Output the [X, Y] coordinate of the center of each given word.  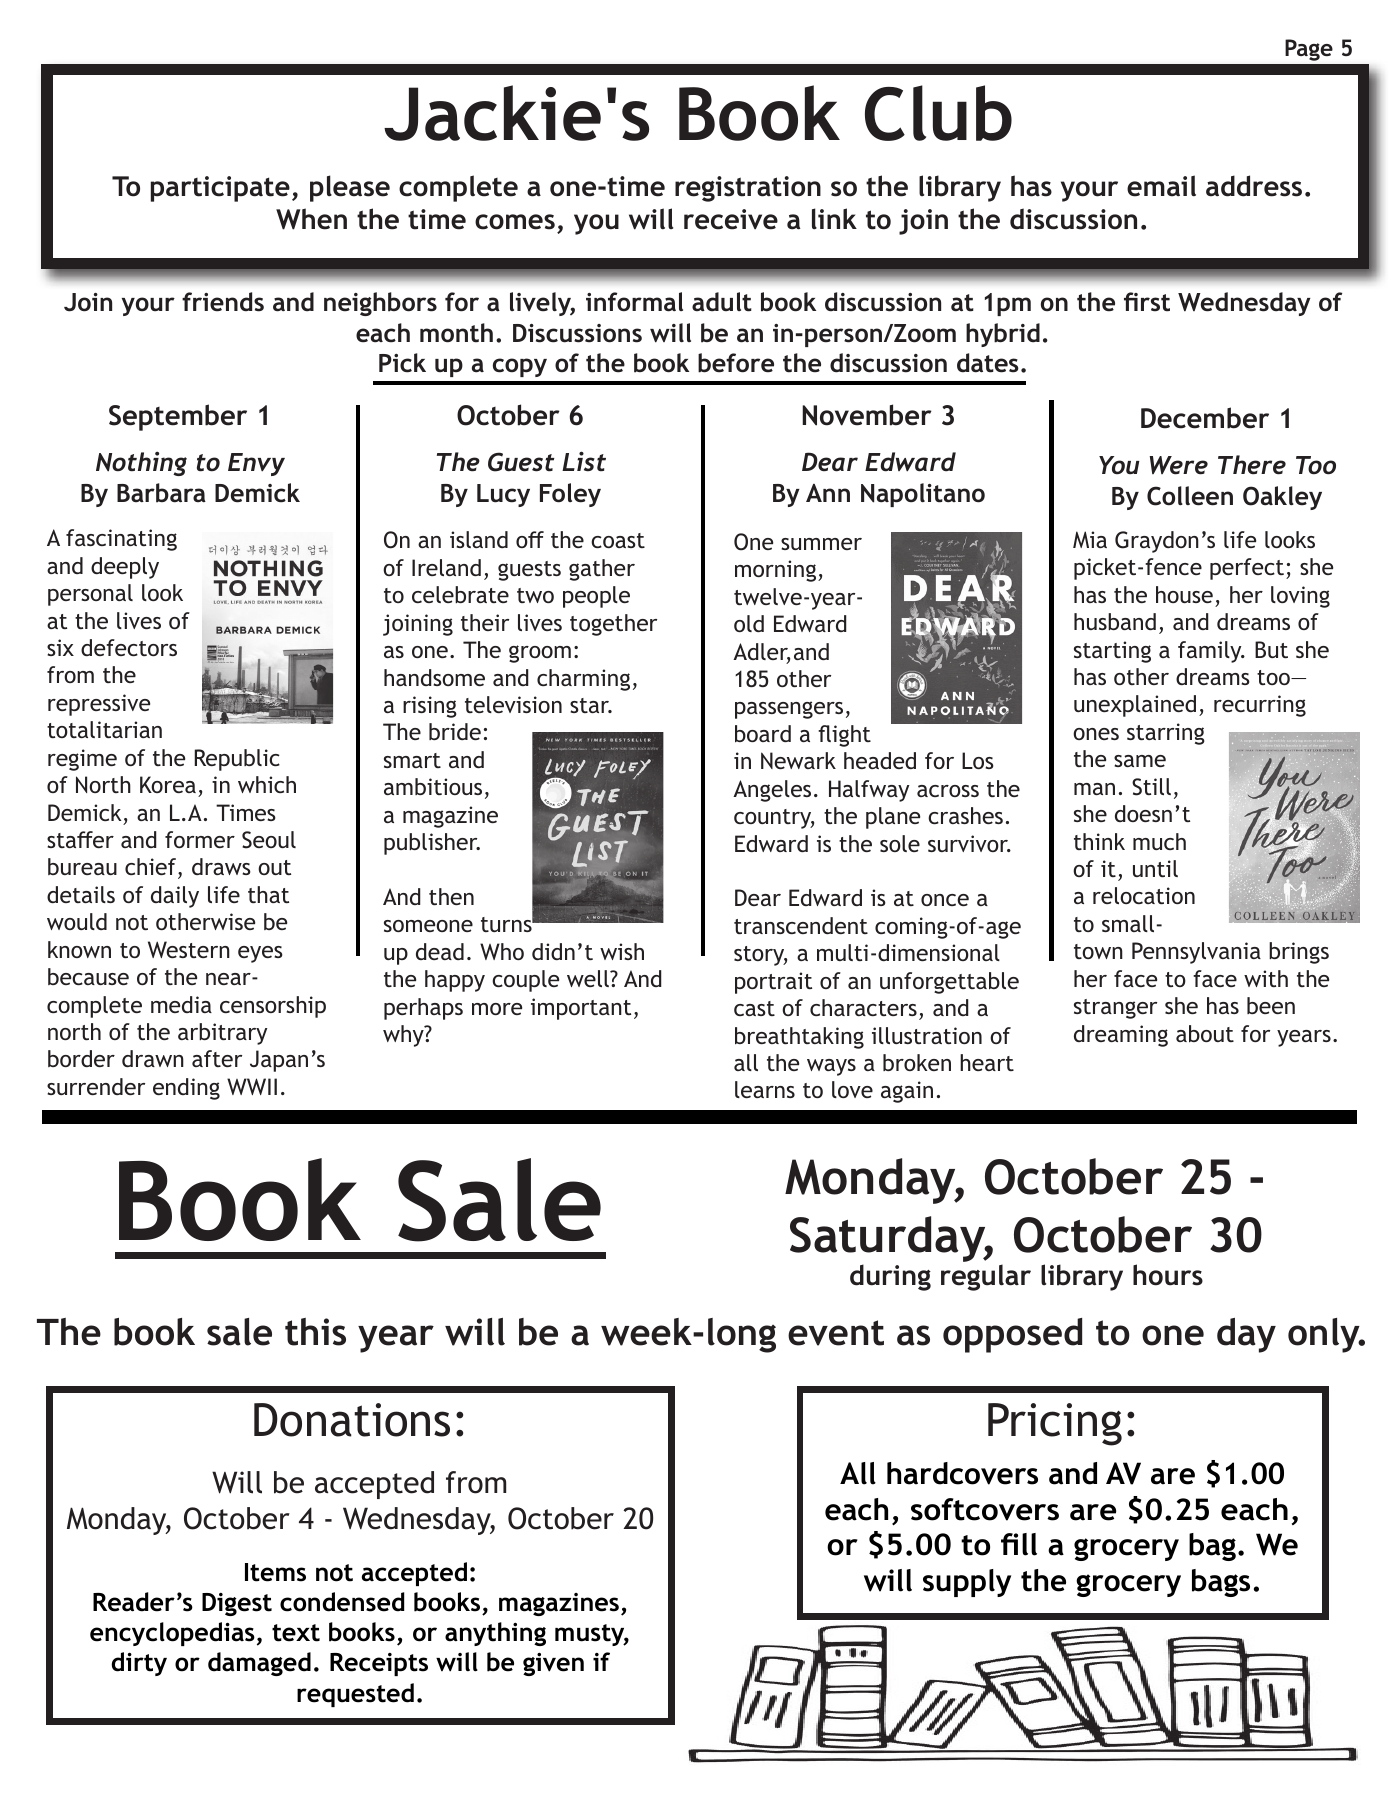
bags [1221, 1583]
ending [186, 1089]
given [553, 1664]
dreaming [1121, 1036]
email [1161, 186]
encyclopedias [172, 1634]
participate [220, 189]
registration [748, 189]
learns [765, 1089]
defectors [129, 647]
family [1211, 652]
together [613, 625]
